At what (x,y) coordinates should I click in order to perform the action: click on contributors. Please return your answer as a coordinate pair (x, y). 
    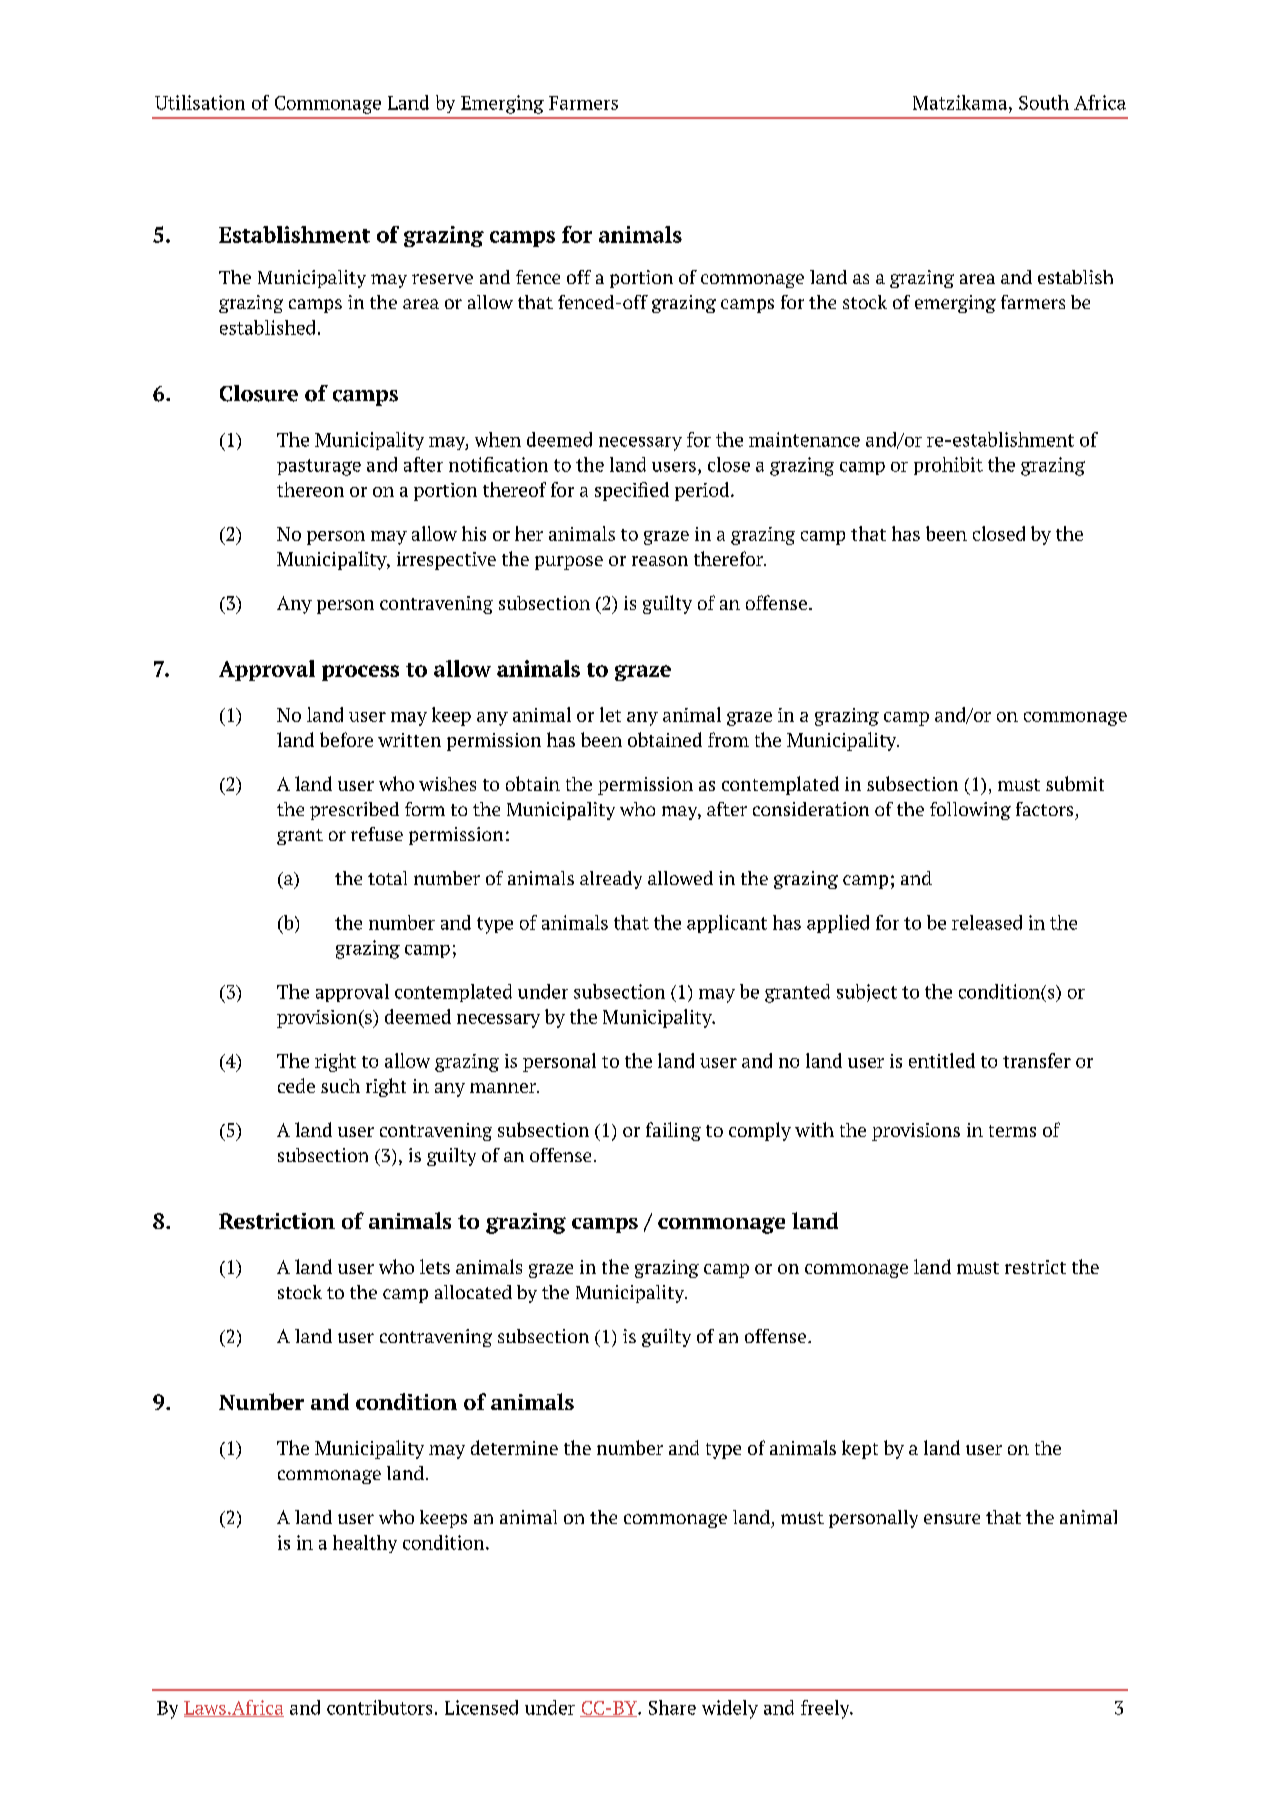
    Looking at the image, I should click on (379, 1707).
